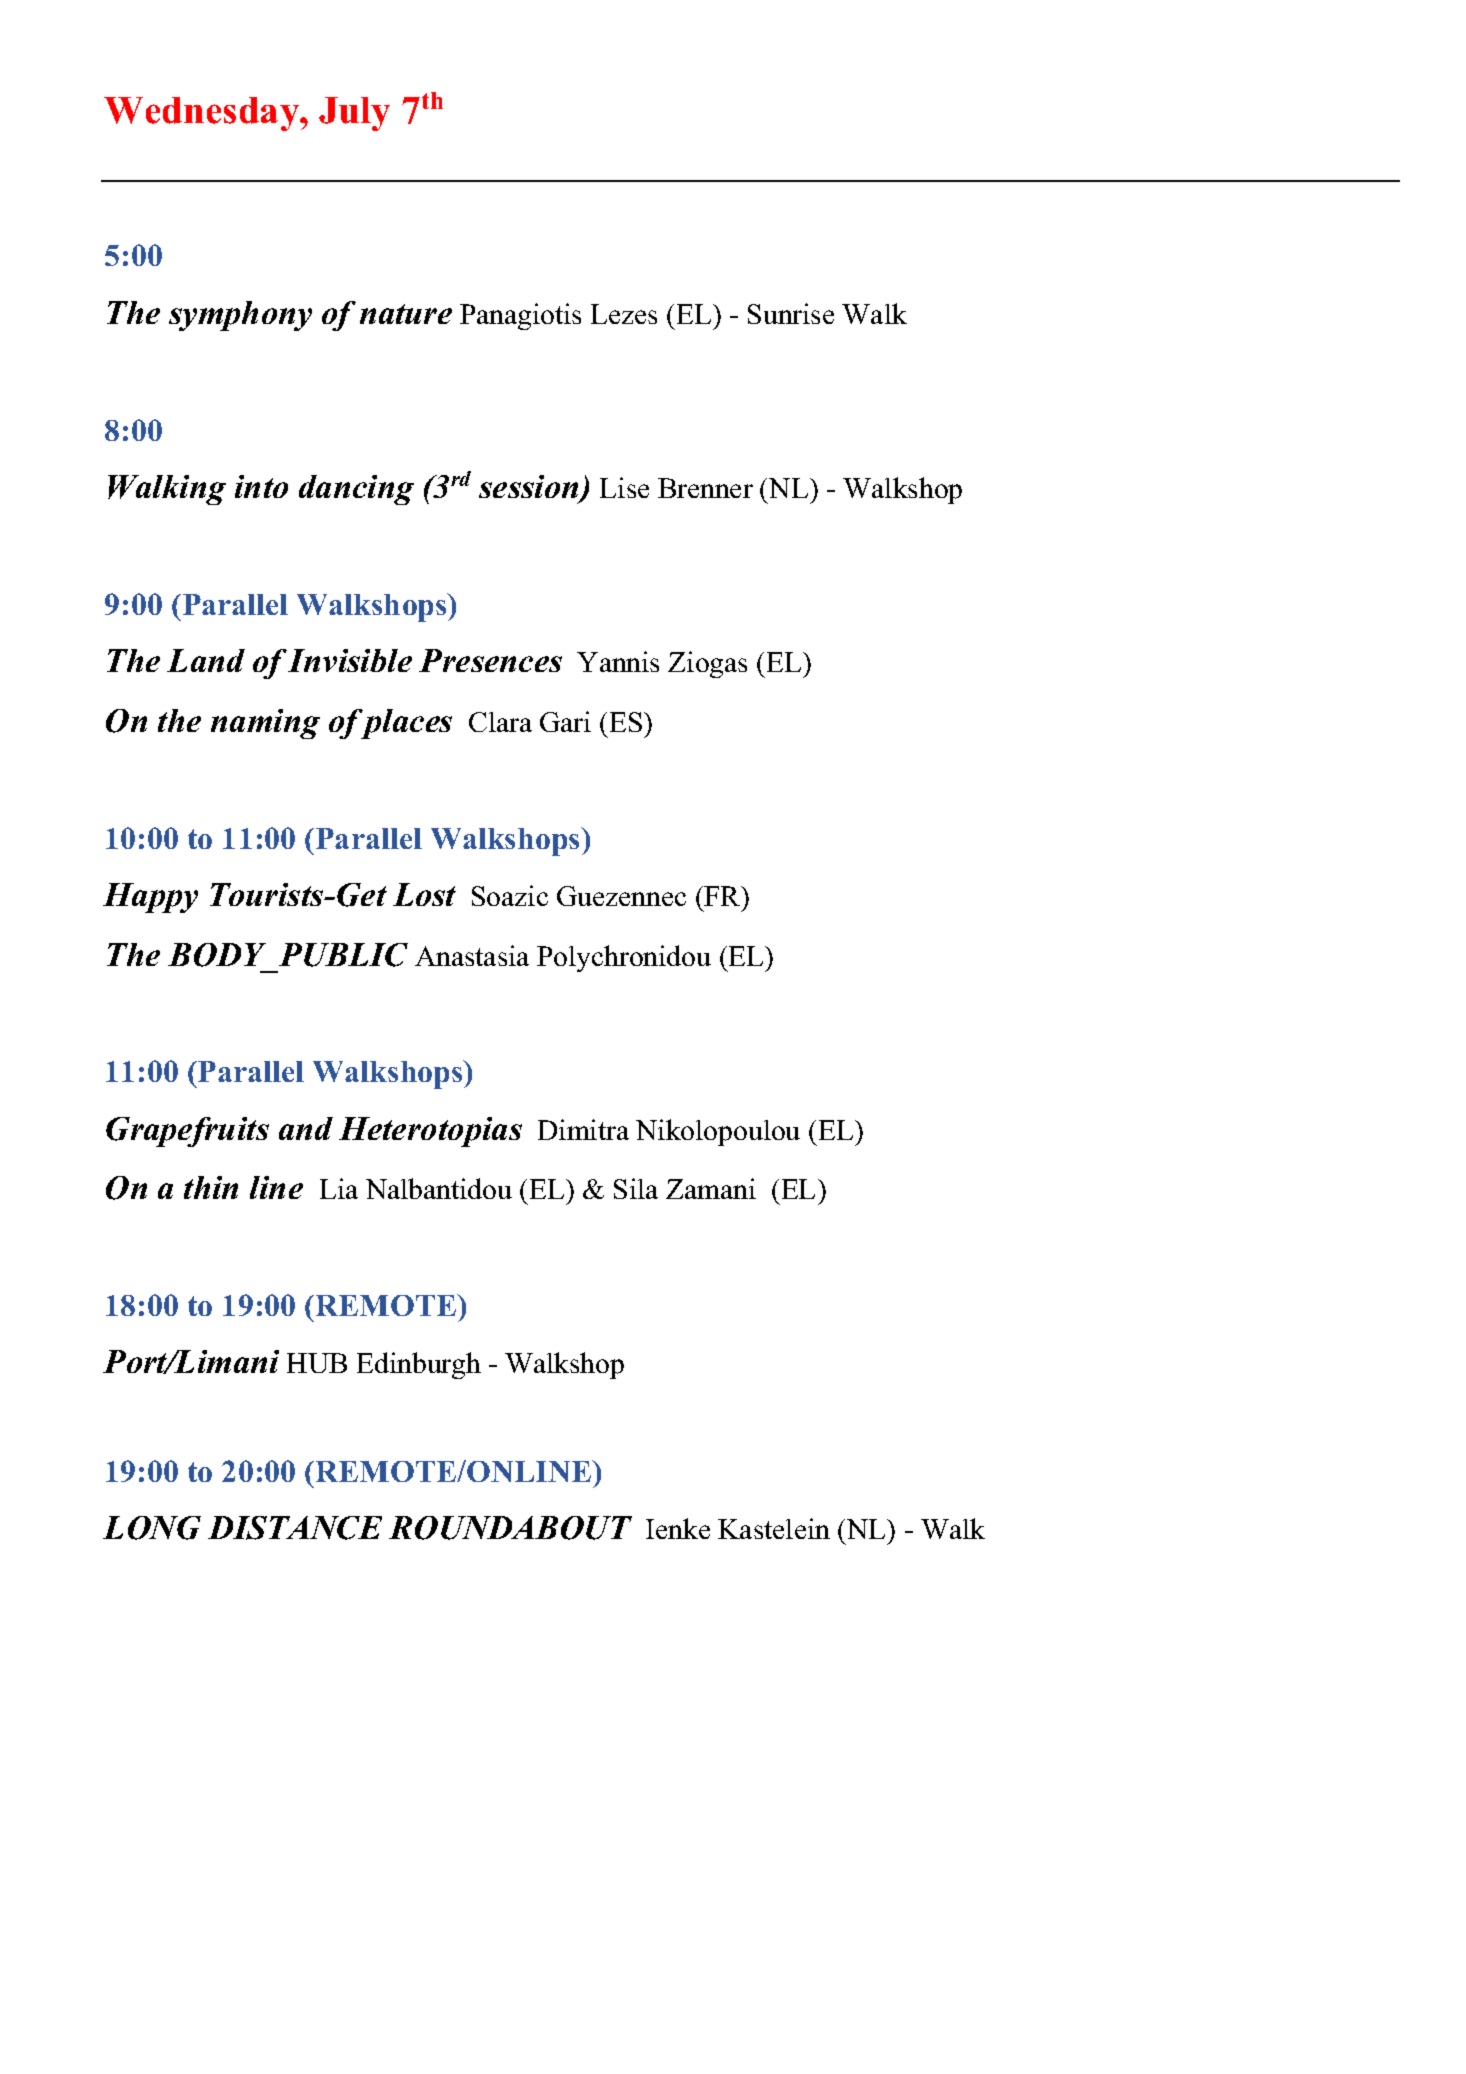 The width and height of the page is (1466, 2074). I want to click on Brenner, so click(705, 488).
